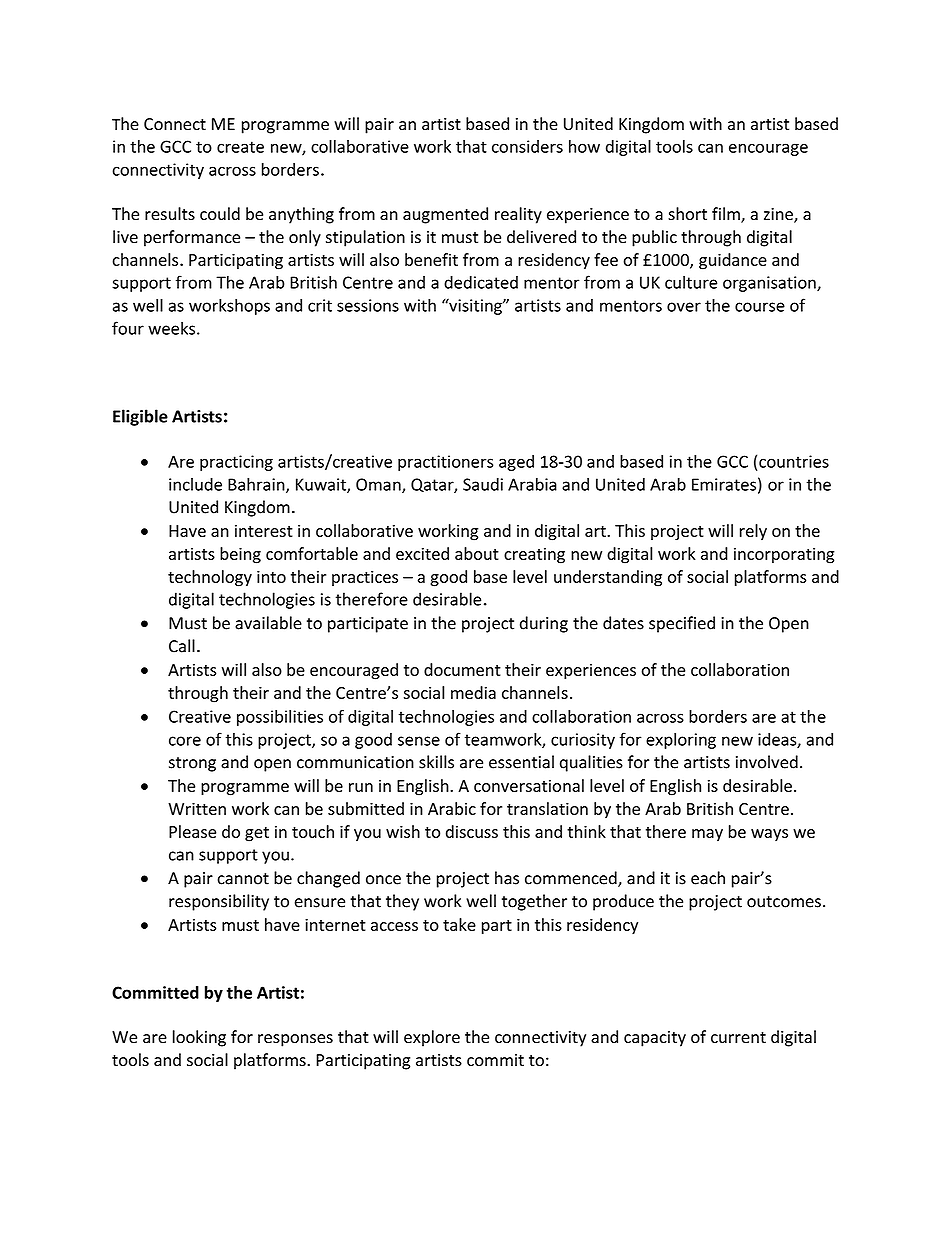  Describe the element at coordinates (477, 553) in the screenshot. I see `about` at that location.
